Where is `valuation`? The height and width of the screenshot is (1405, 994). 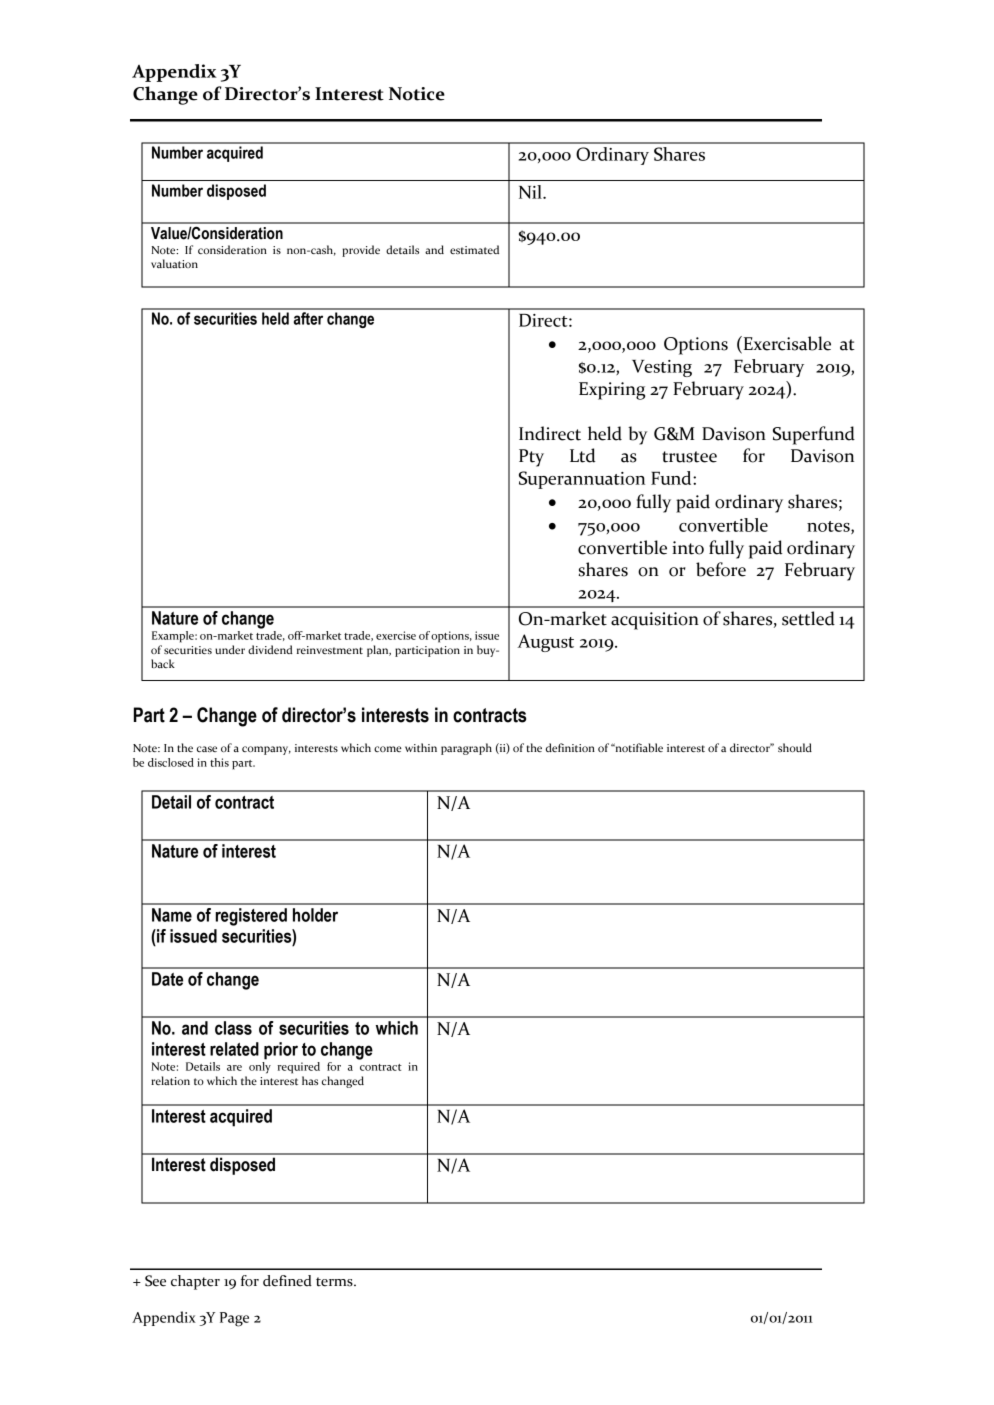
valuation is located at coordinates (174, 263).
